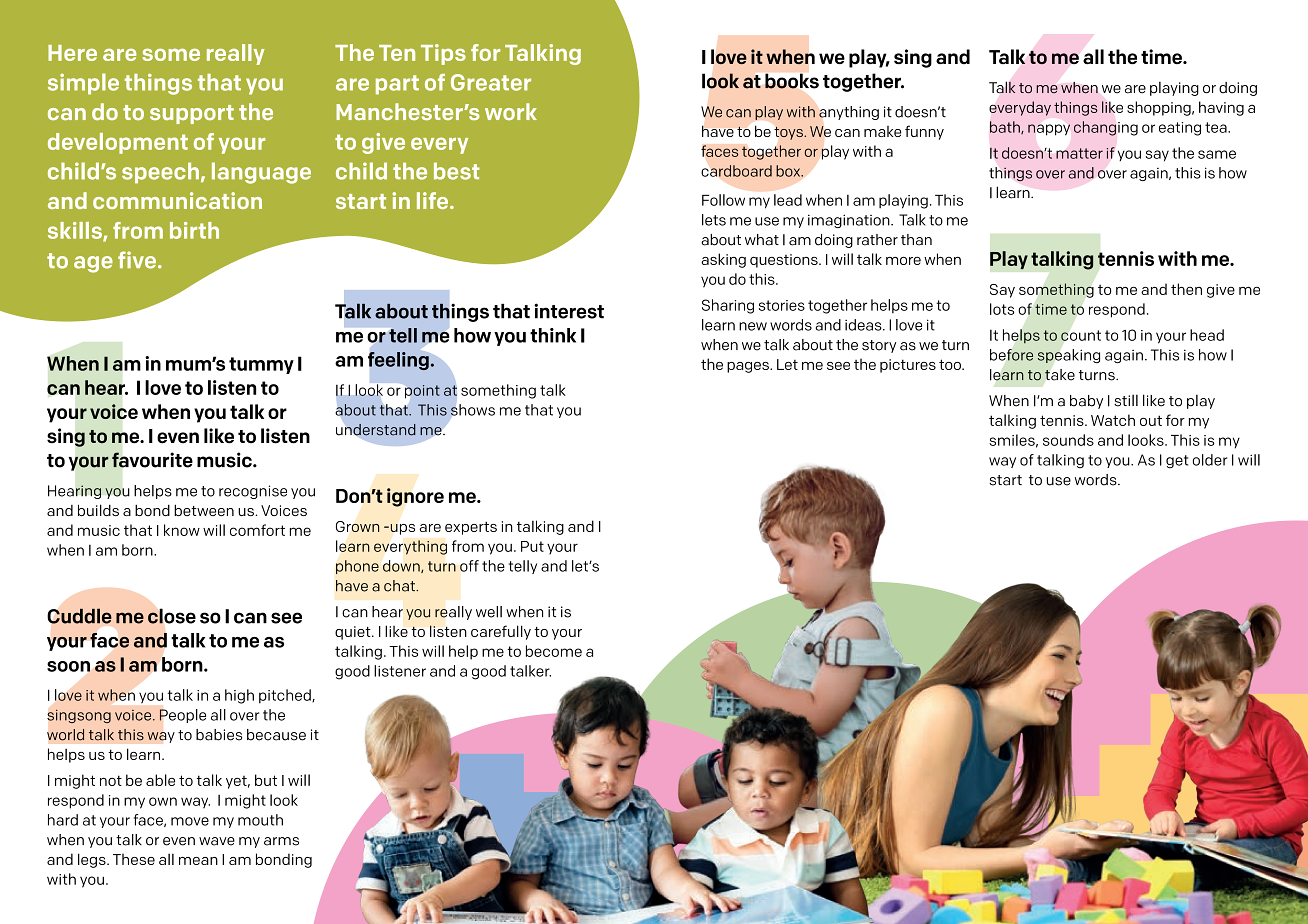 The image size is (1308, 924). What do you see at coordinates (192, 114) in the screenshot?
I see `support` at bounding box center [192, 114].
